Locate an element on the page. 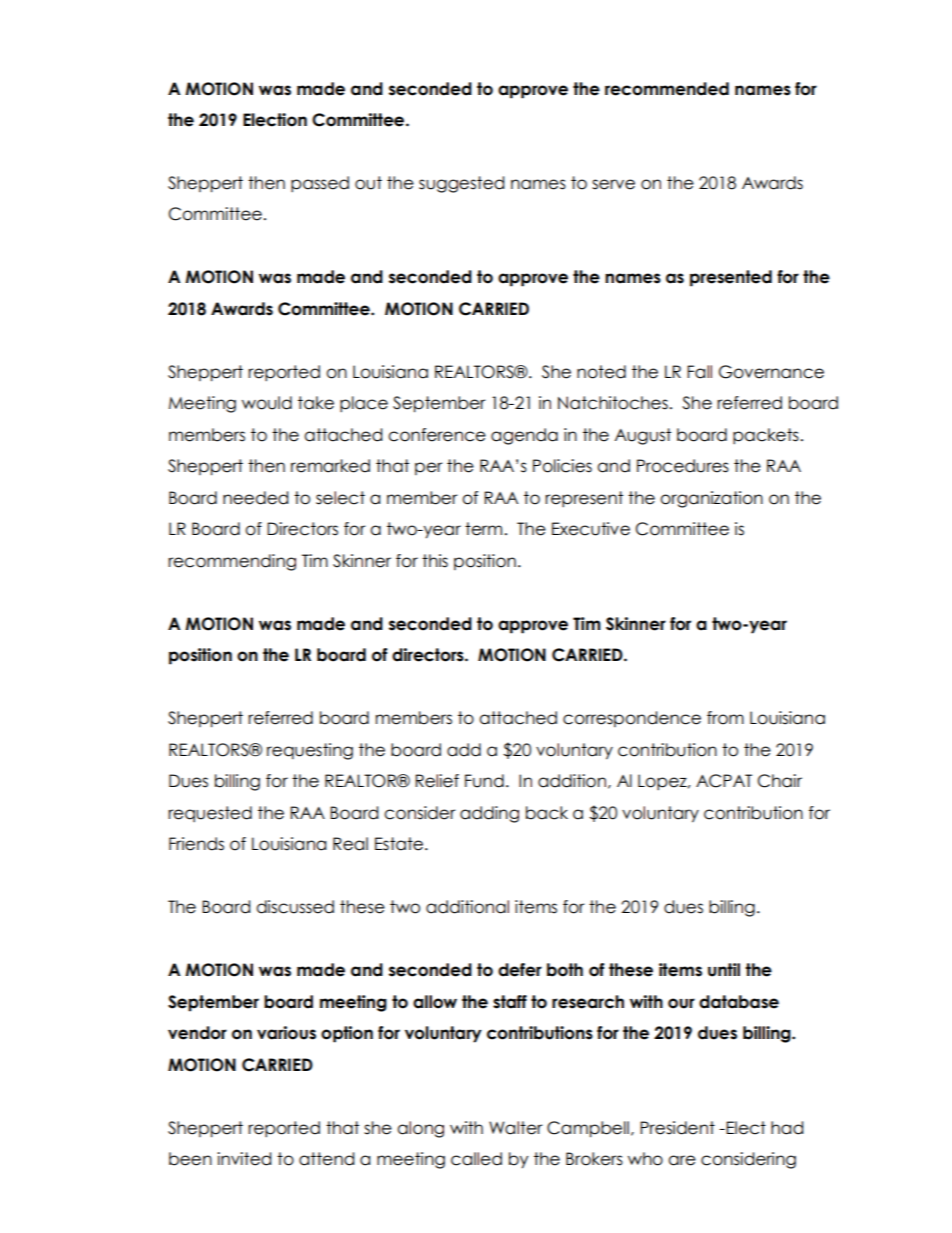 The height and width of the document is (1233, 952). recommended is located at coordinates (667, 89).
